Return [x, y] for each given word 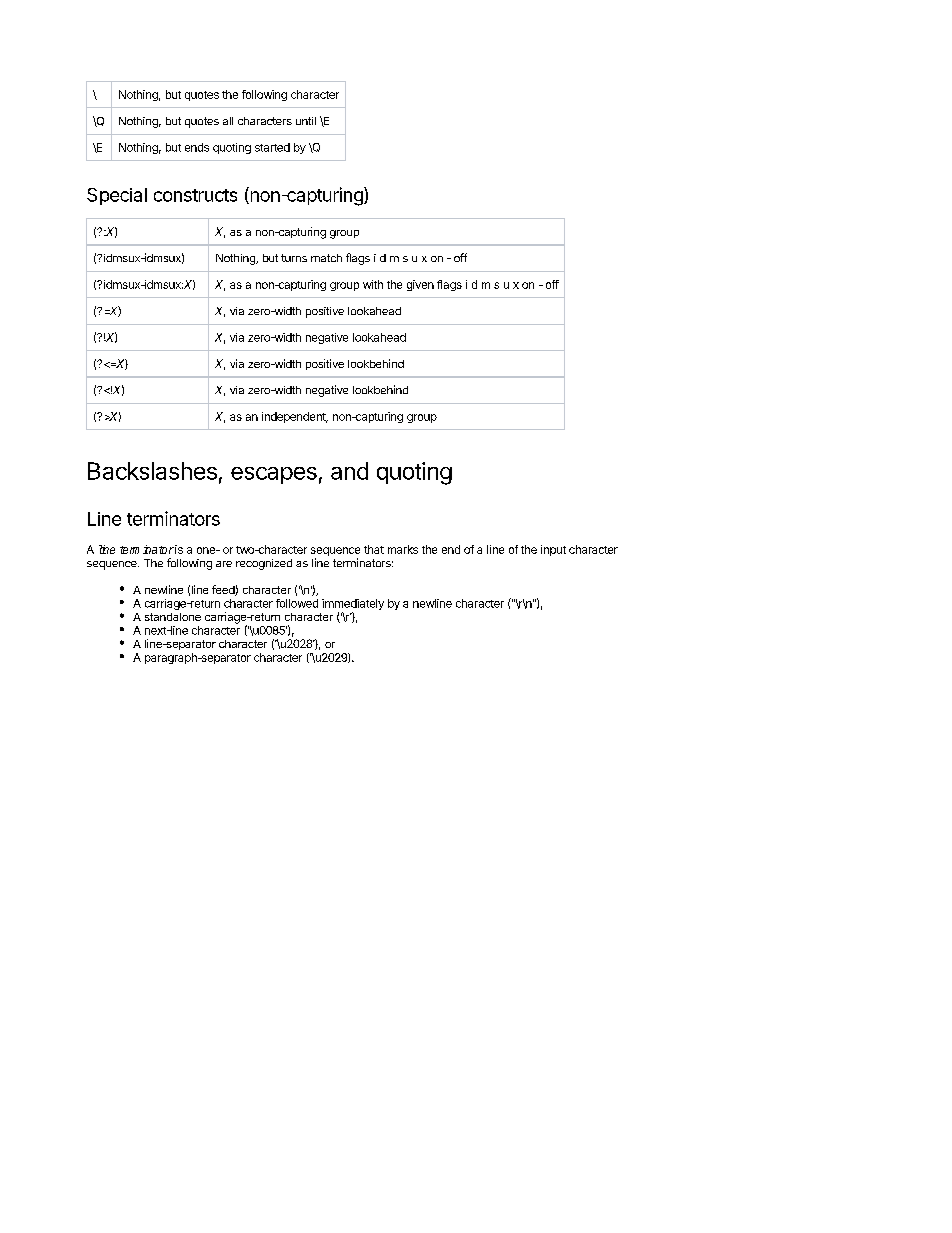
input [553, 550]
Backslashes [152, 471]
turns [294, 258]
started [272, 147]
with [373, 284]
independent [295, 417]
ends [197, 147]
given [420, 285]
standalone [173, 617]
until [306, 121]
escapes [274, 475]
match [326, 258]
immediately [353, 604]
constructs [195, 195]
